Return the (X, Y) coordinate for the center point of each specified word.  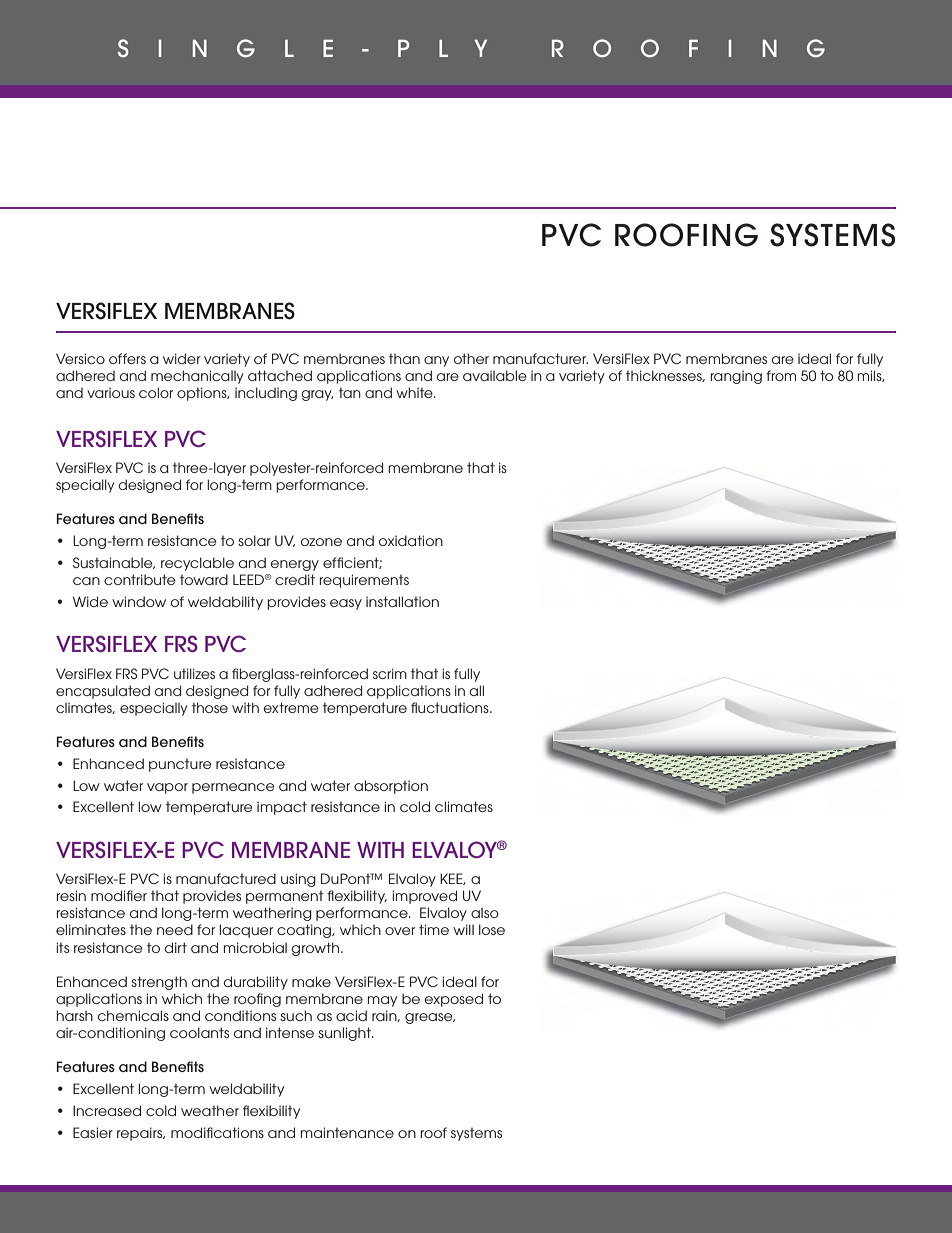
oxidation (411, 540)
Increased (107, 1110)
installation (402, 601)
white (415, 392)
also (485, 912)
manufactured (226, 878)
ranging (736, 377)
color (156, 392)
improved (425, 897)
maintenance (347, 1132)
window (139, 601)
